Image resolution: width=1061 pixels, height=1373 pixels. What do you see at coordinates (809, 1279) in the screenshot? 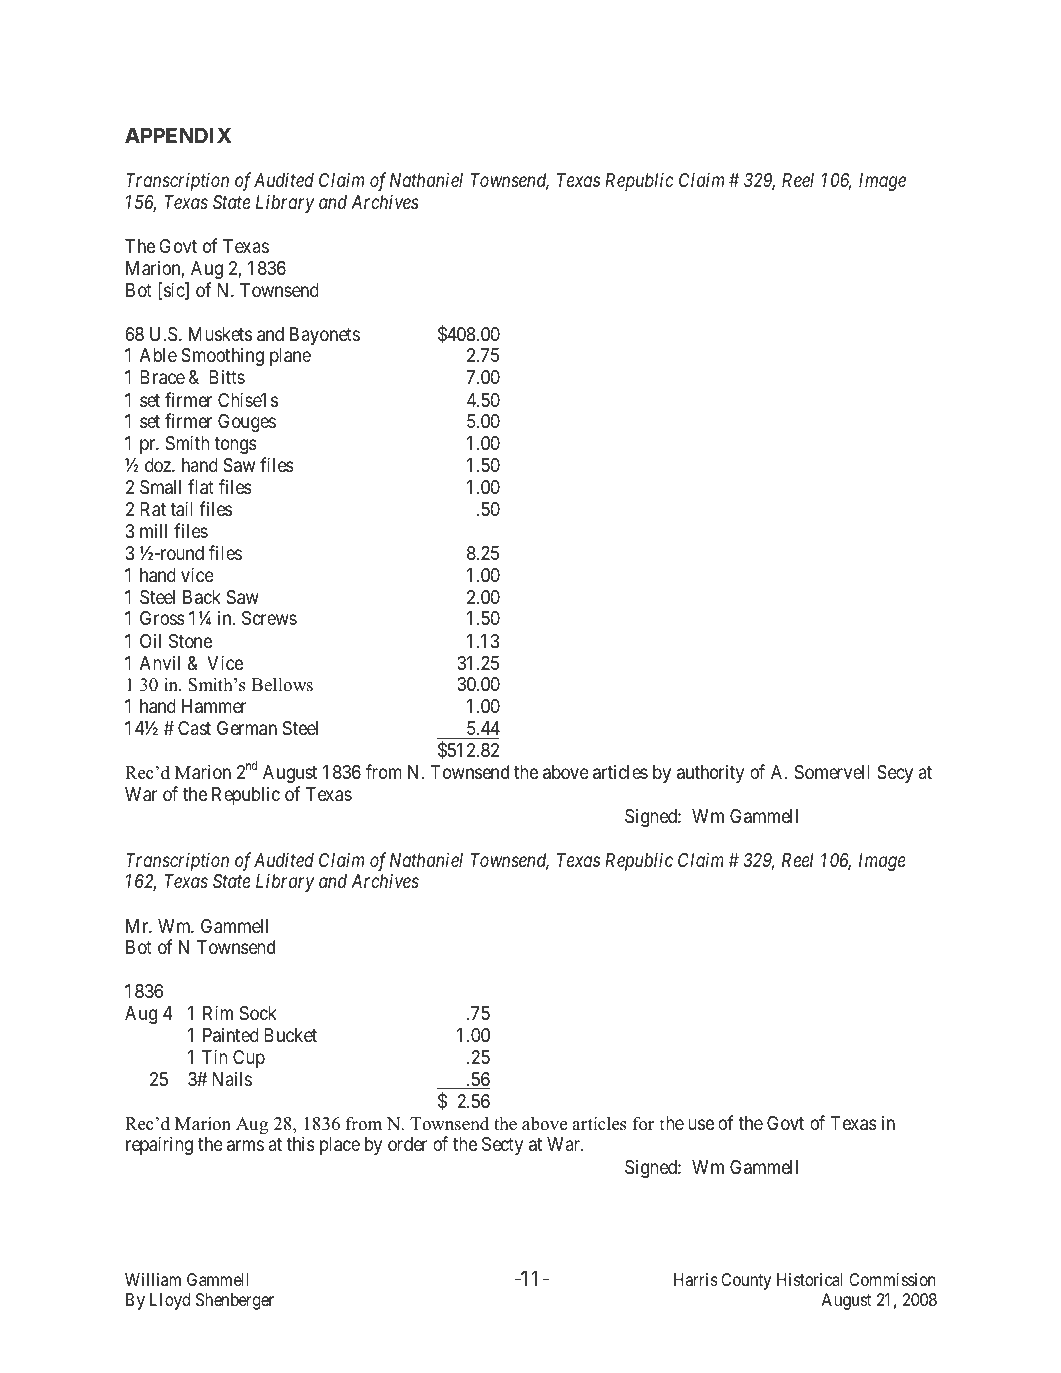
I see `Historical` at bounding box center [809, 1279].
